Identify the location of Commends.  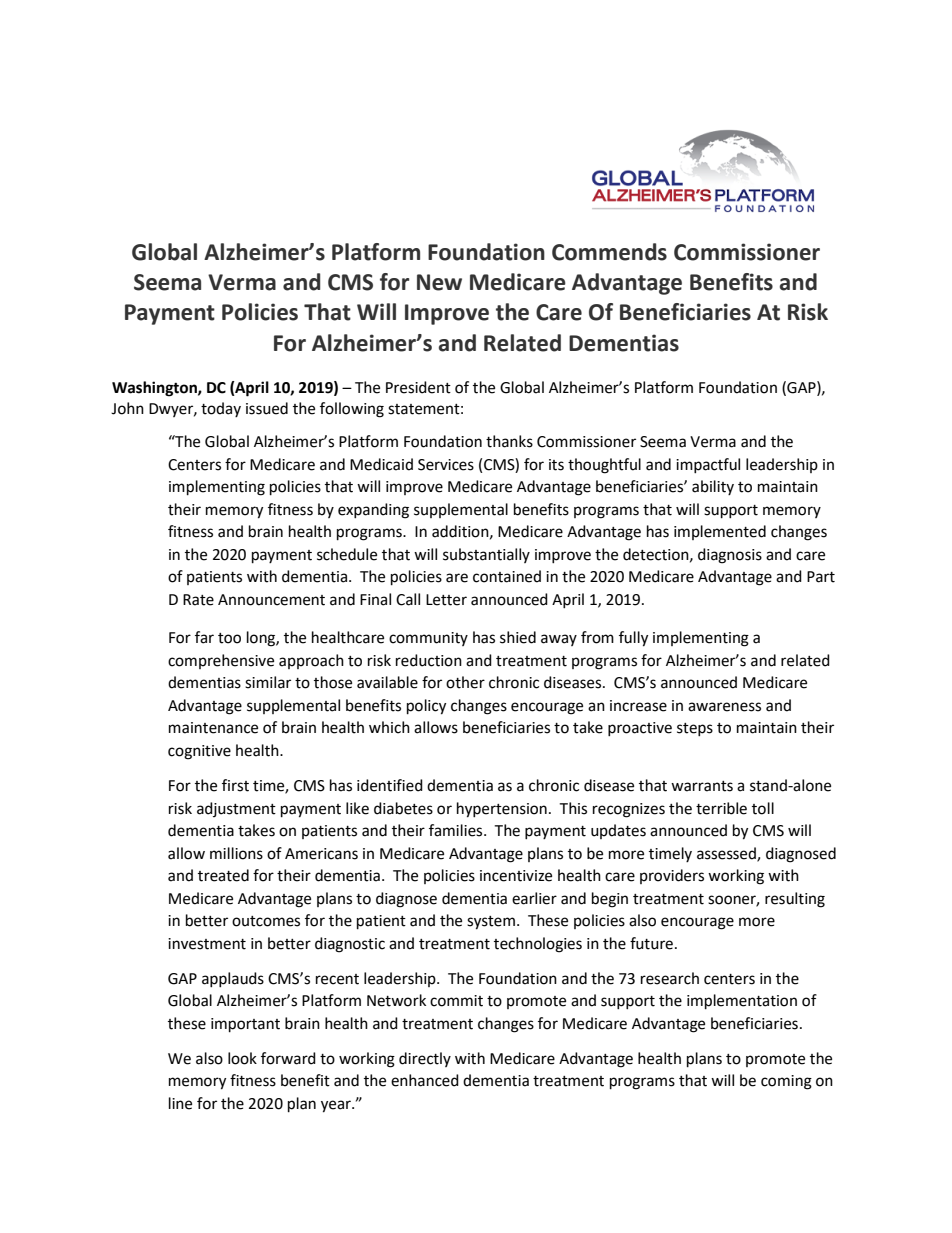
(609, 252).
